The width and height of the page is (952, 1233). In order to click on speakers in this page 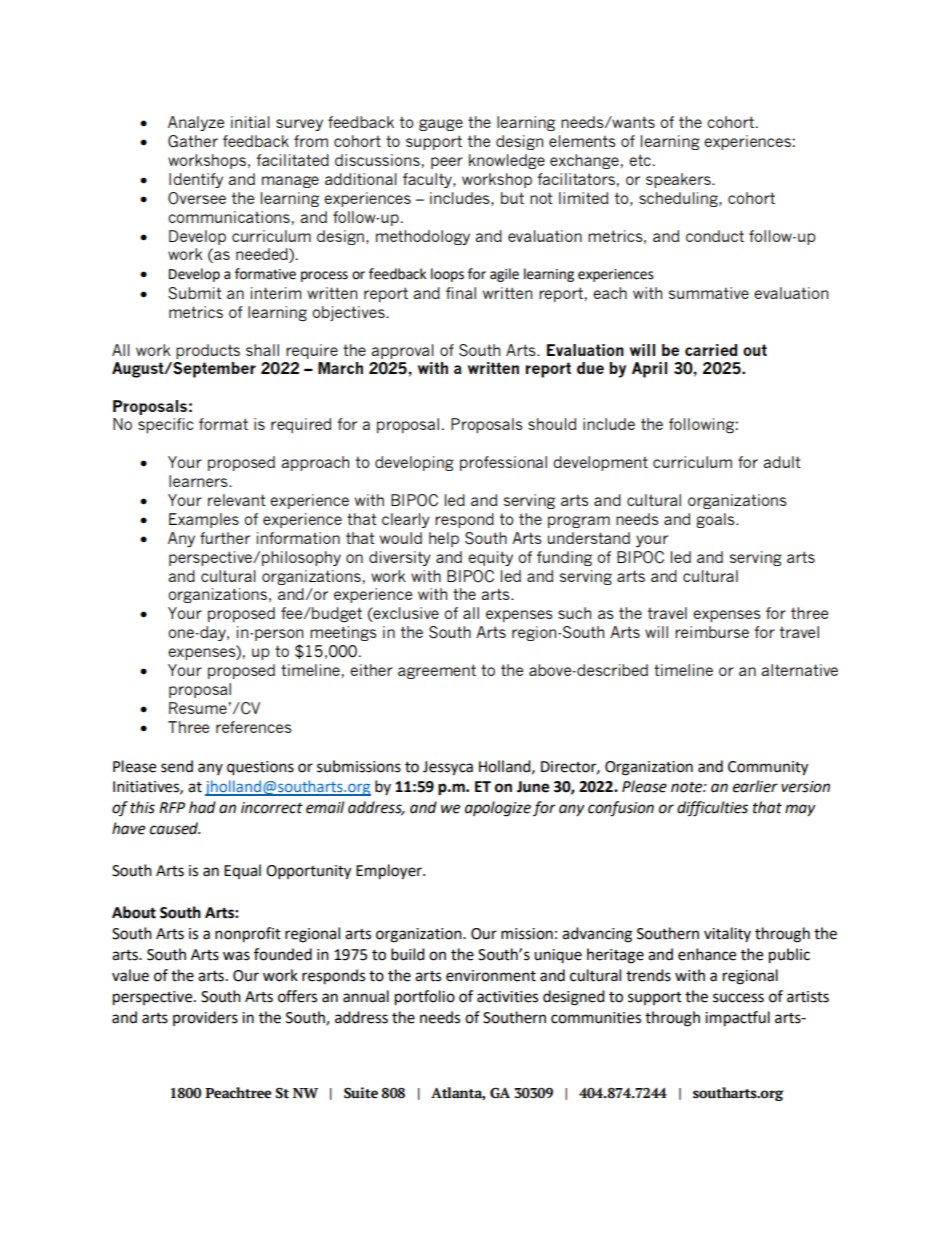, I will do `click(679, 180)`.
